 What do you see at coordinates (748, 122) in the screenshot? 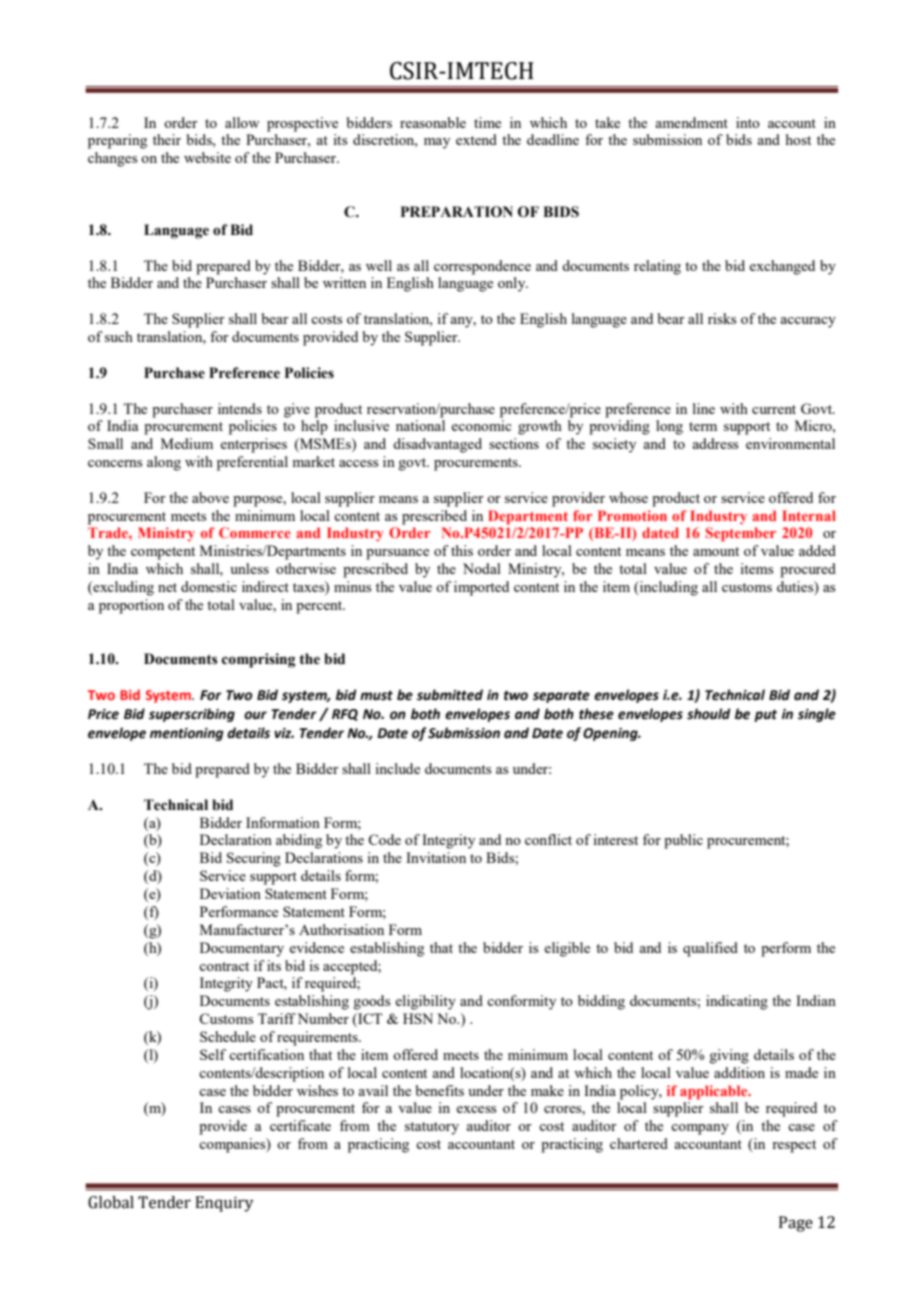
I see `into` at bounding box center [748, 122].
